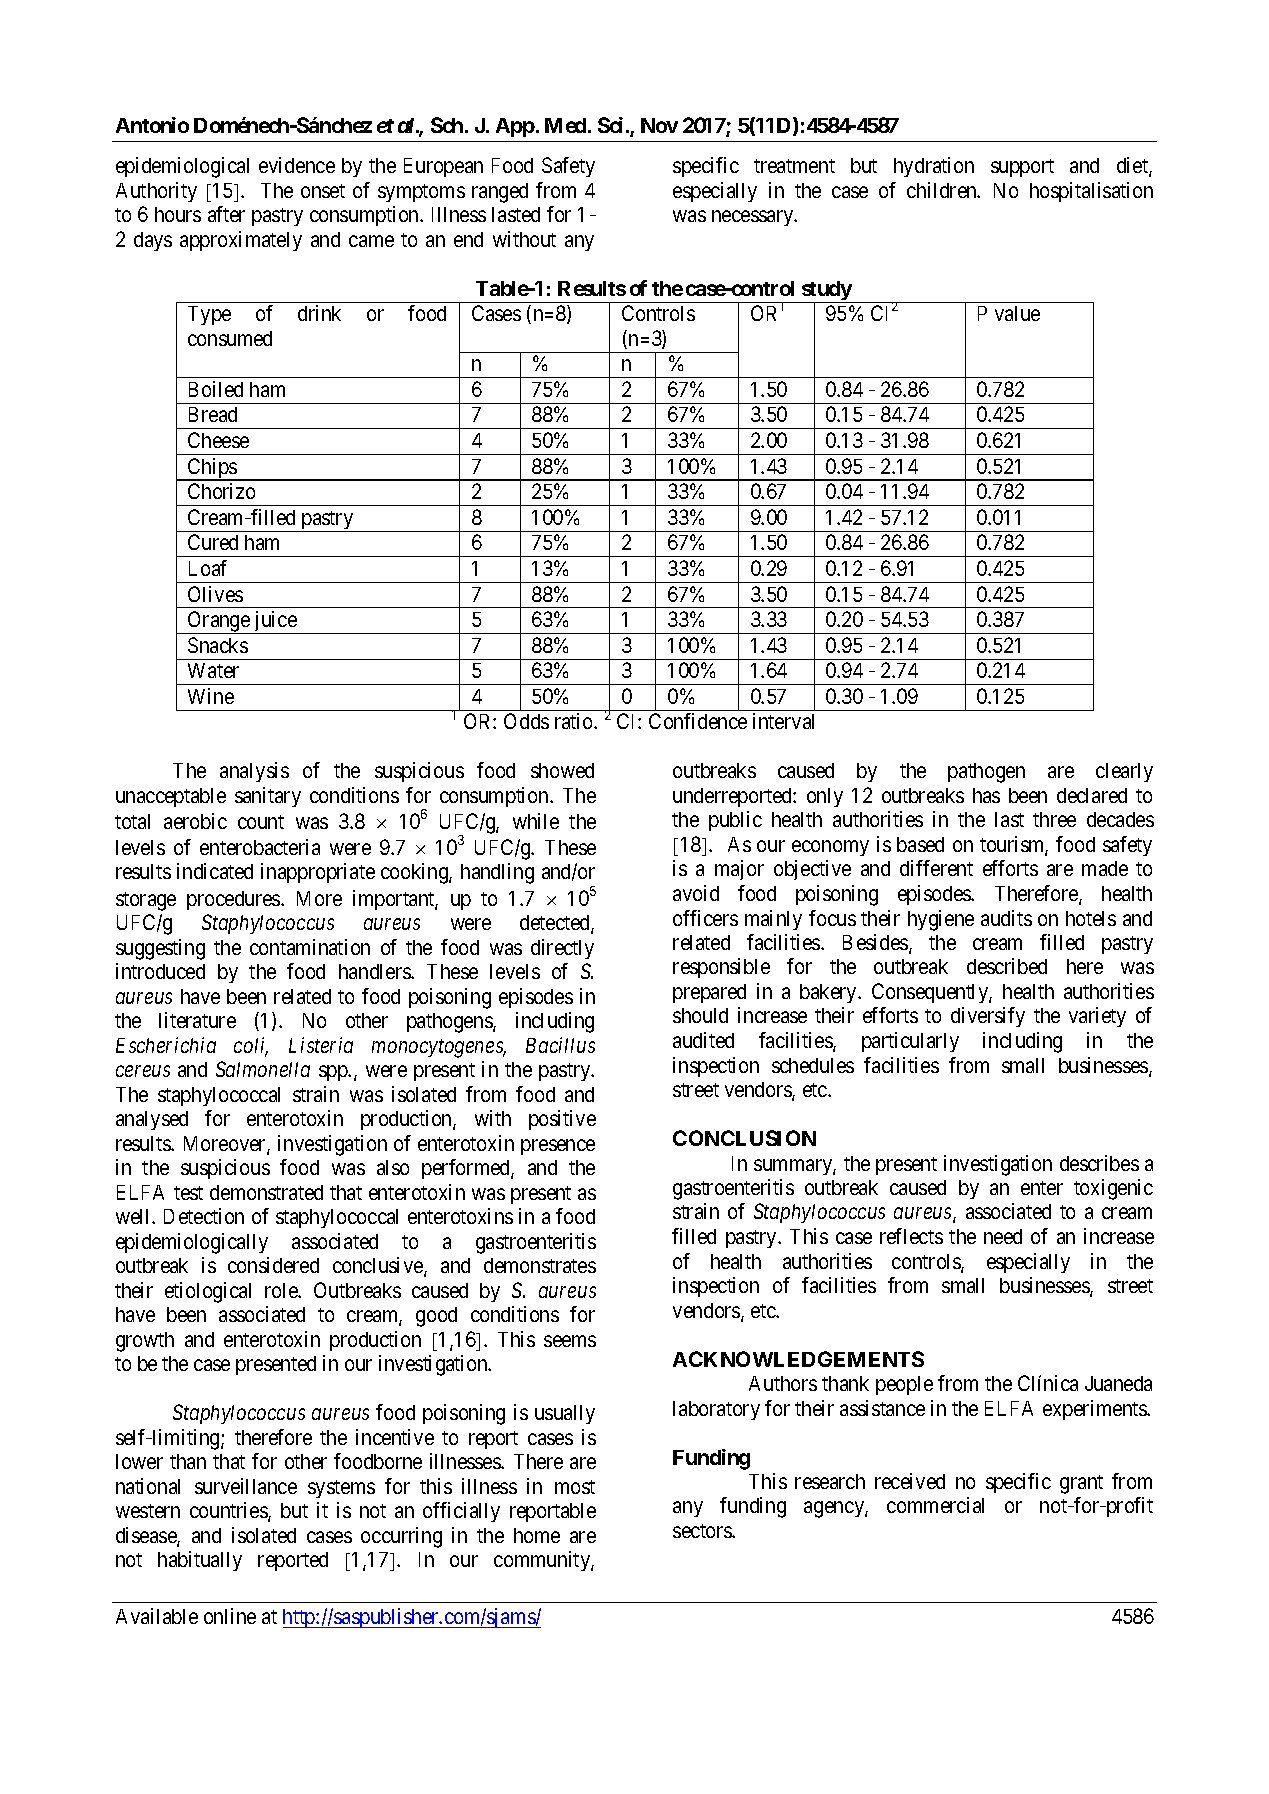  Describe the element at coordinates (200, 1561) in the screenshot. I see `habitually` at that location.
